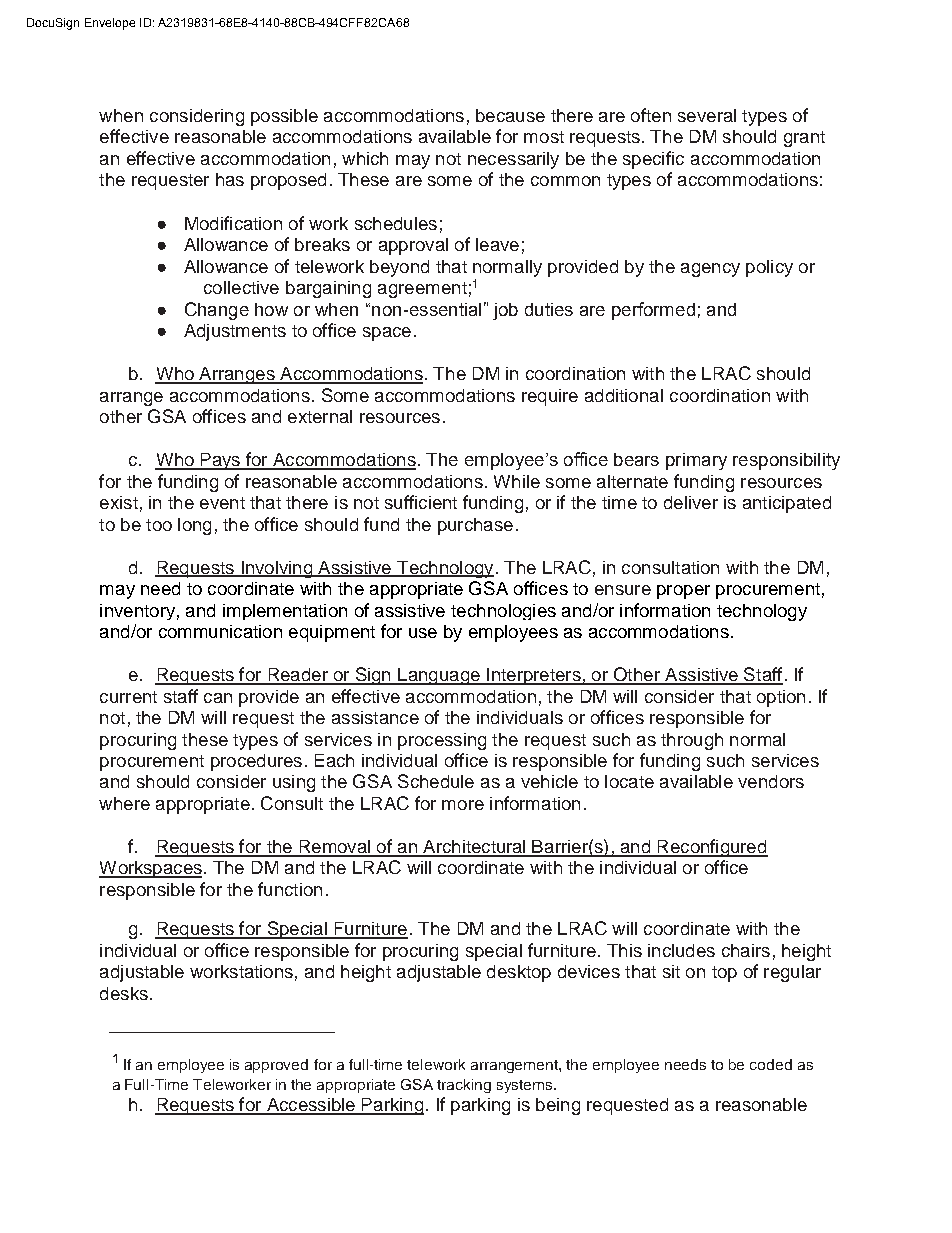  I want to click on several, so click(707, 115).
